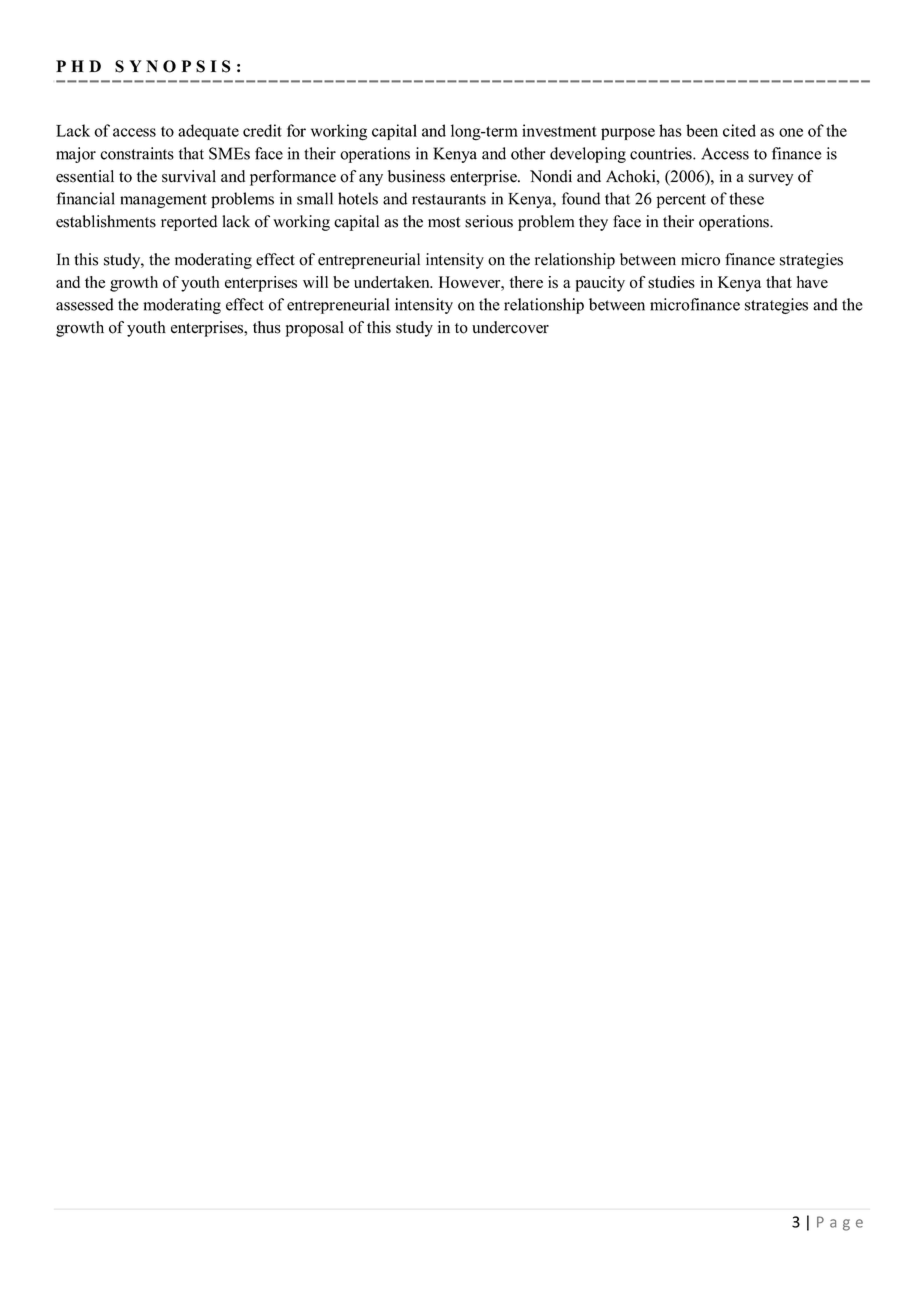 The image size is (924, 1308). What do you see at coordinates (559, 130) in the screenshot?
I see `investment` at bounding box center [559, 130].
